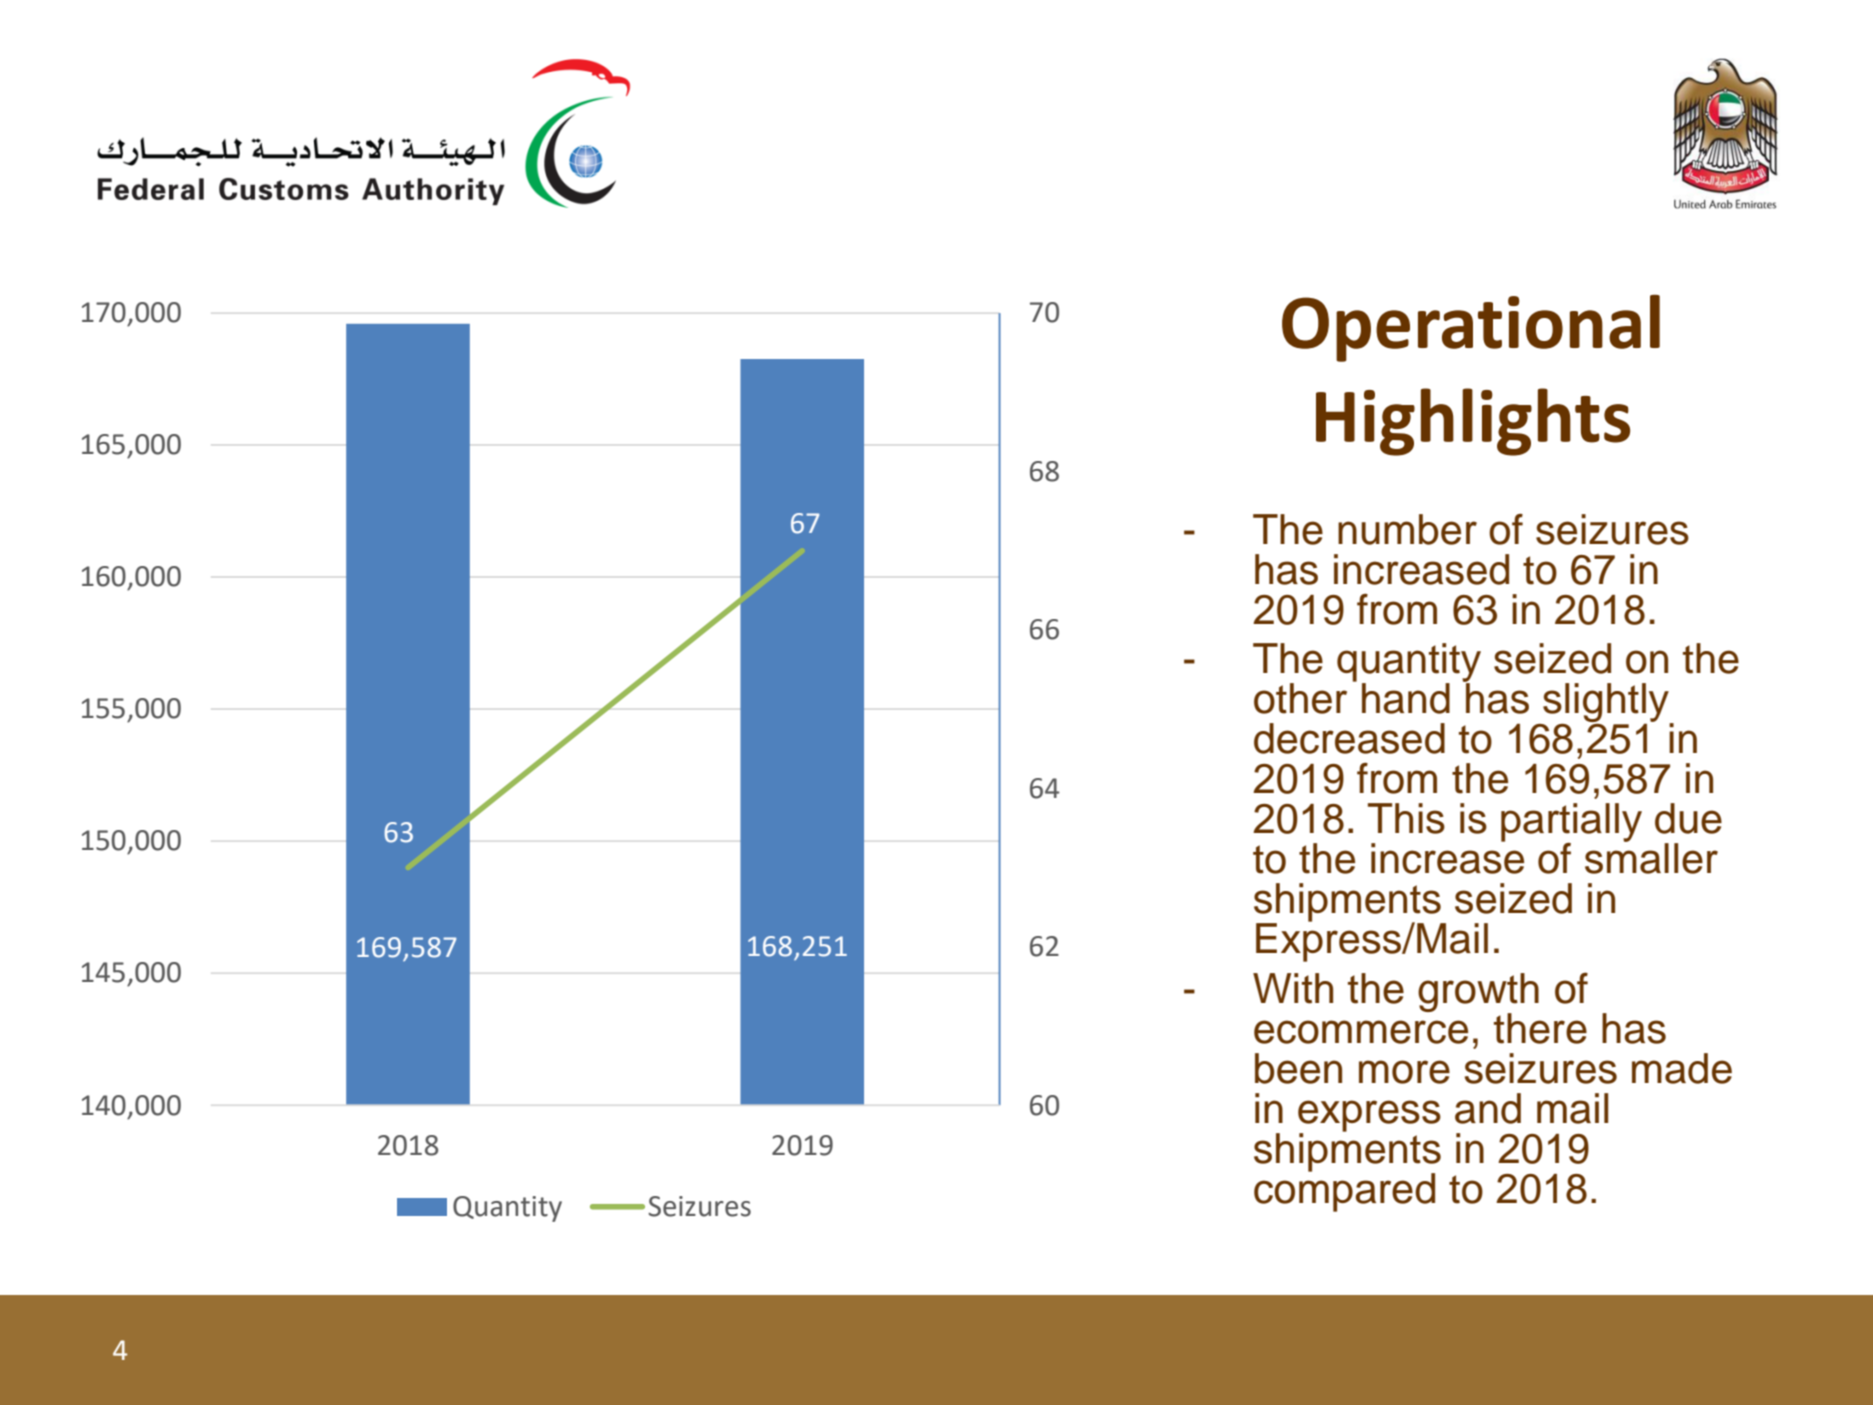 Image resolution: width=1873 pixels, height=1405 pixels. What do you see at coordinates (1571, 824) in the screenshot?
I see `partially` at bounding box center [1571, 824].
